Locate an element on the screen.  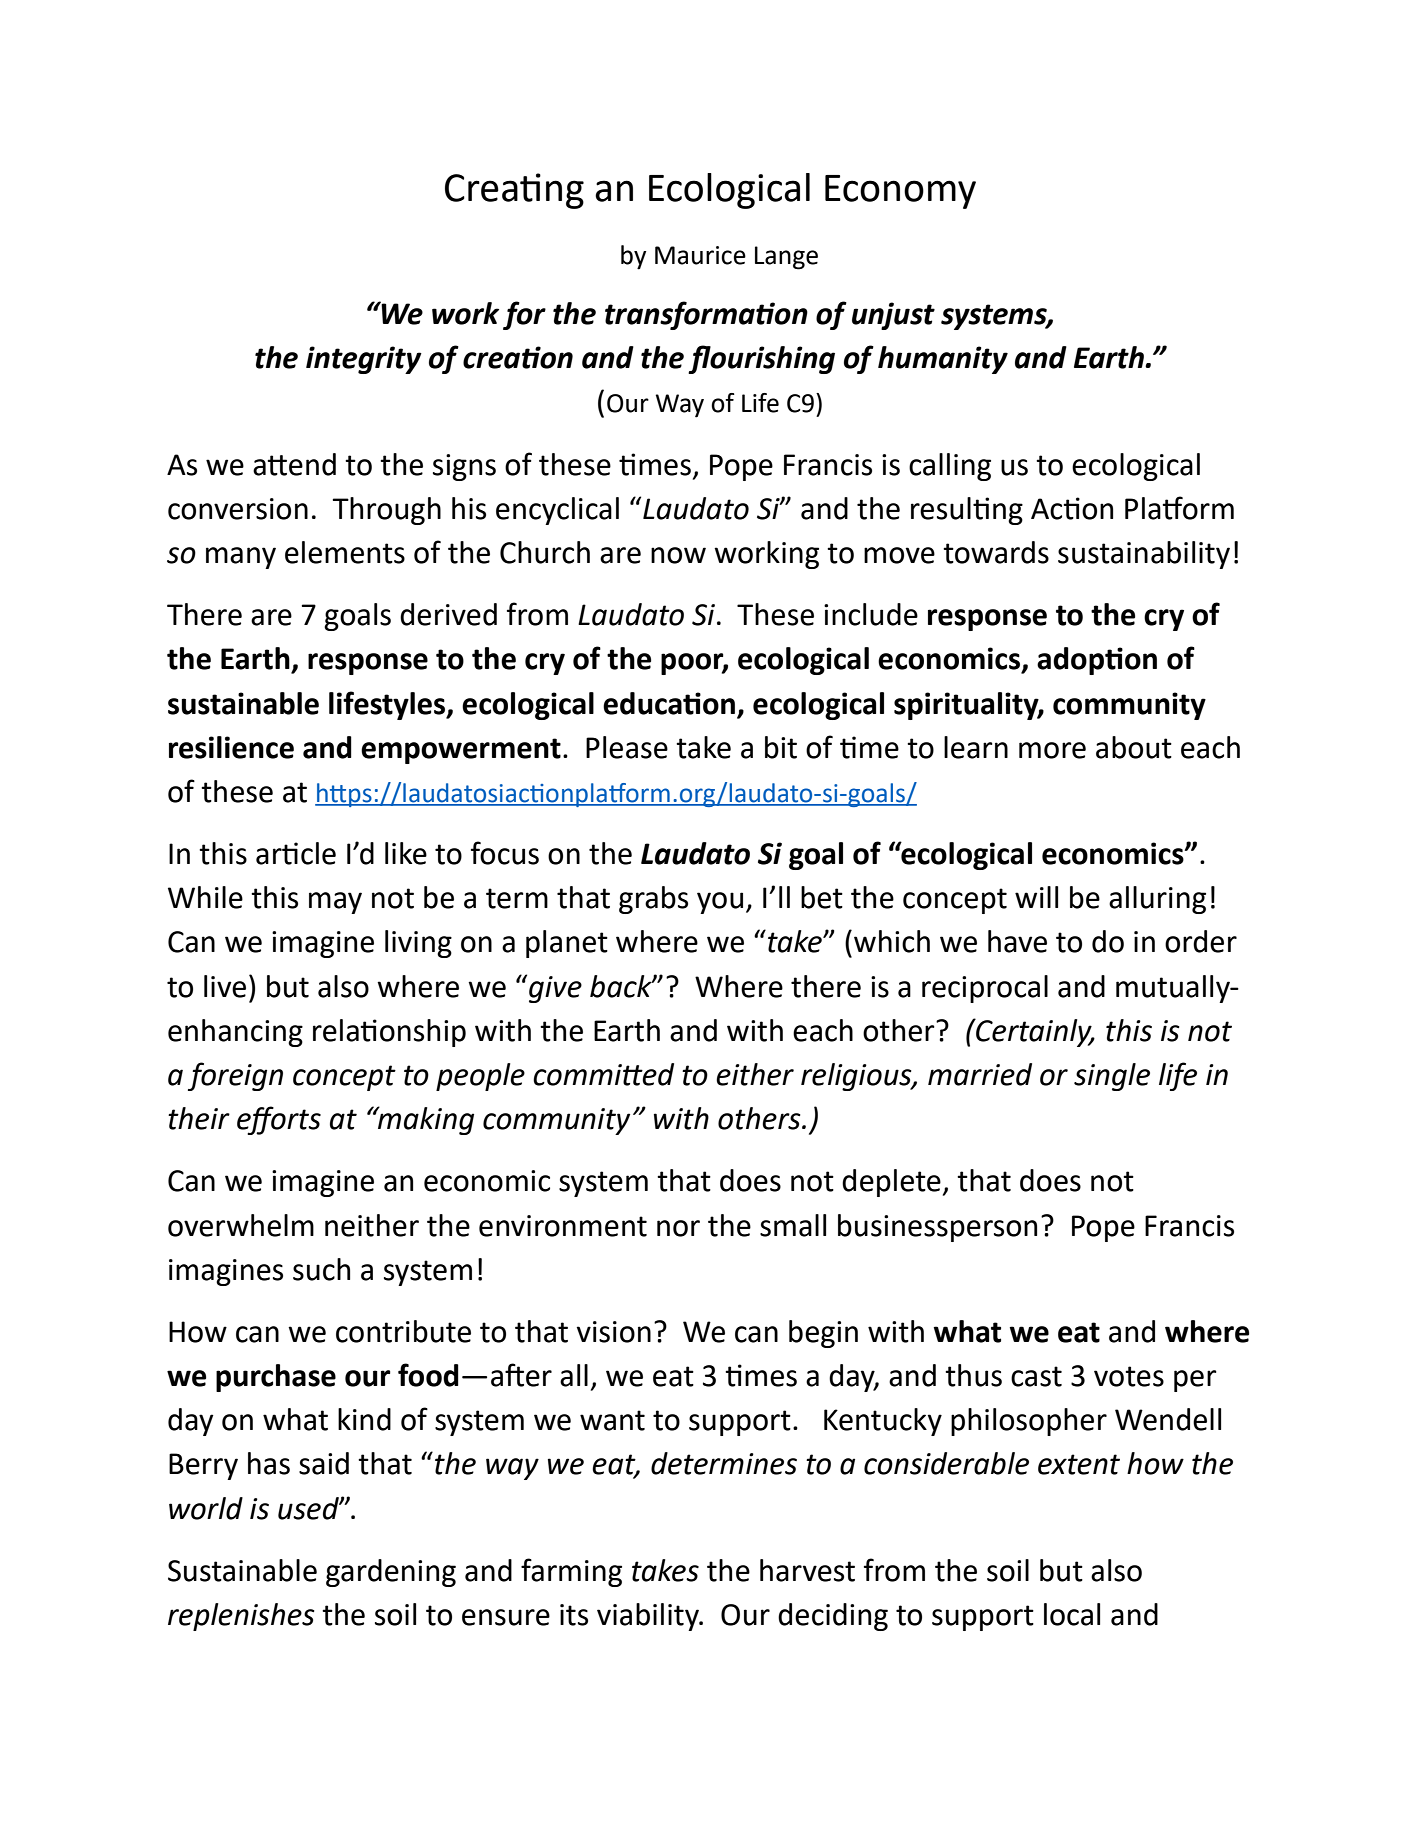
Maurice is located at coordinates (700, 255).
